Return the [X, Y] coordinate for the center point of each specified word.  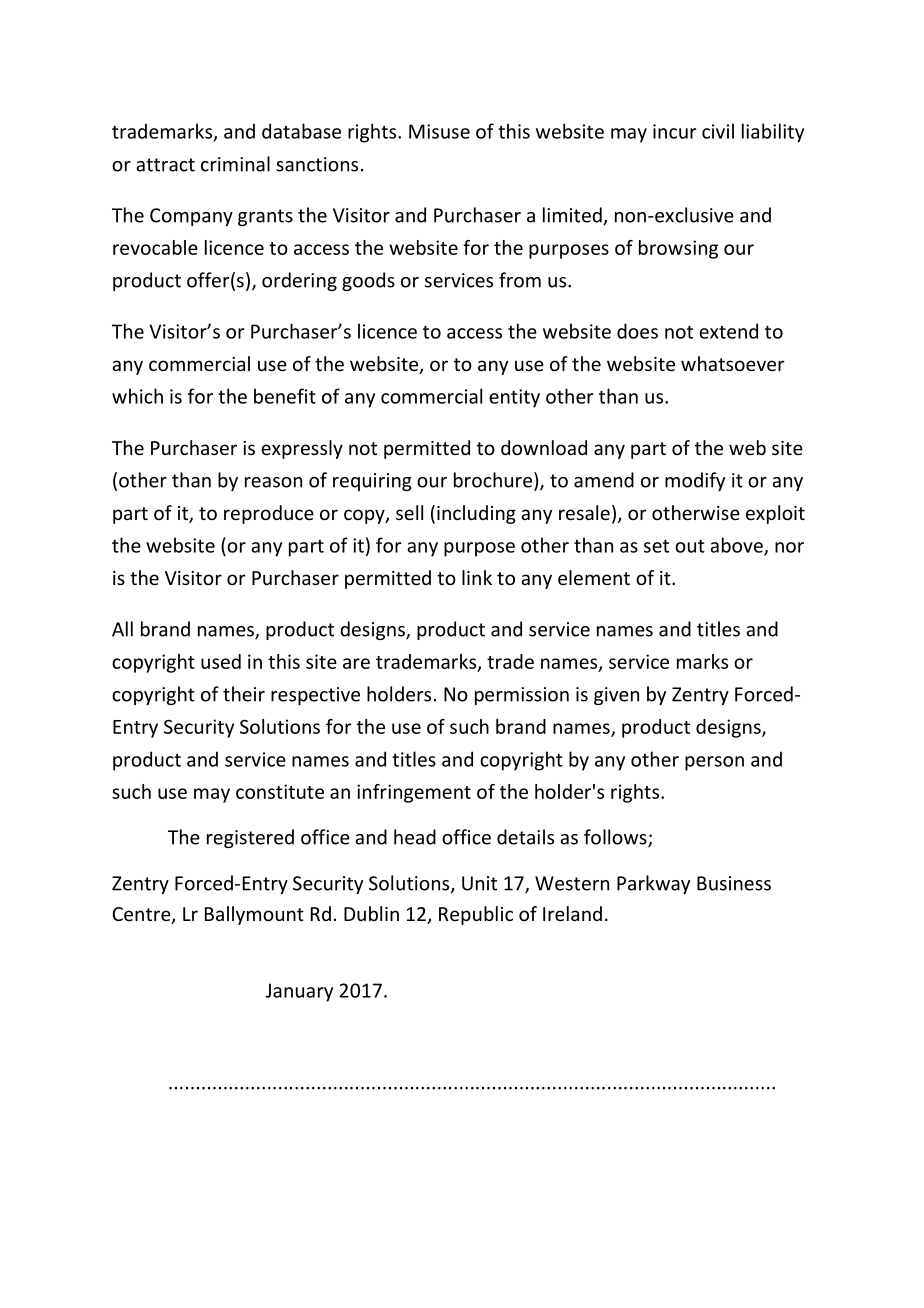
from [520, 280]
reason [273, 482]
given [616, 696]
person [714, 763]
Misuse [439, 131]
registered [250, 838]
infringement [414, 793]
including [476, 514]
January [299, 992]
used [221, 661]
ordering [299, 281]
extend [728, 331]
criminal [235, 164]
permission [522, 696]
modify [695, 481]
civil [718, 131]
